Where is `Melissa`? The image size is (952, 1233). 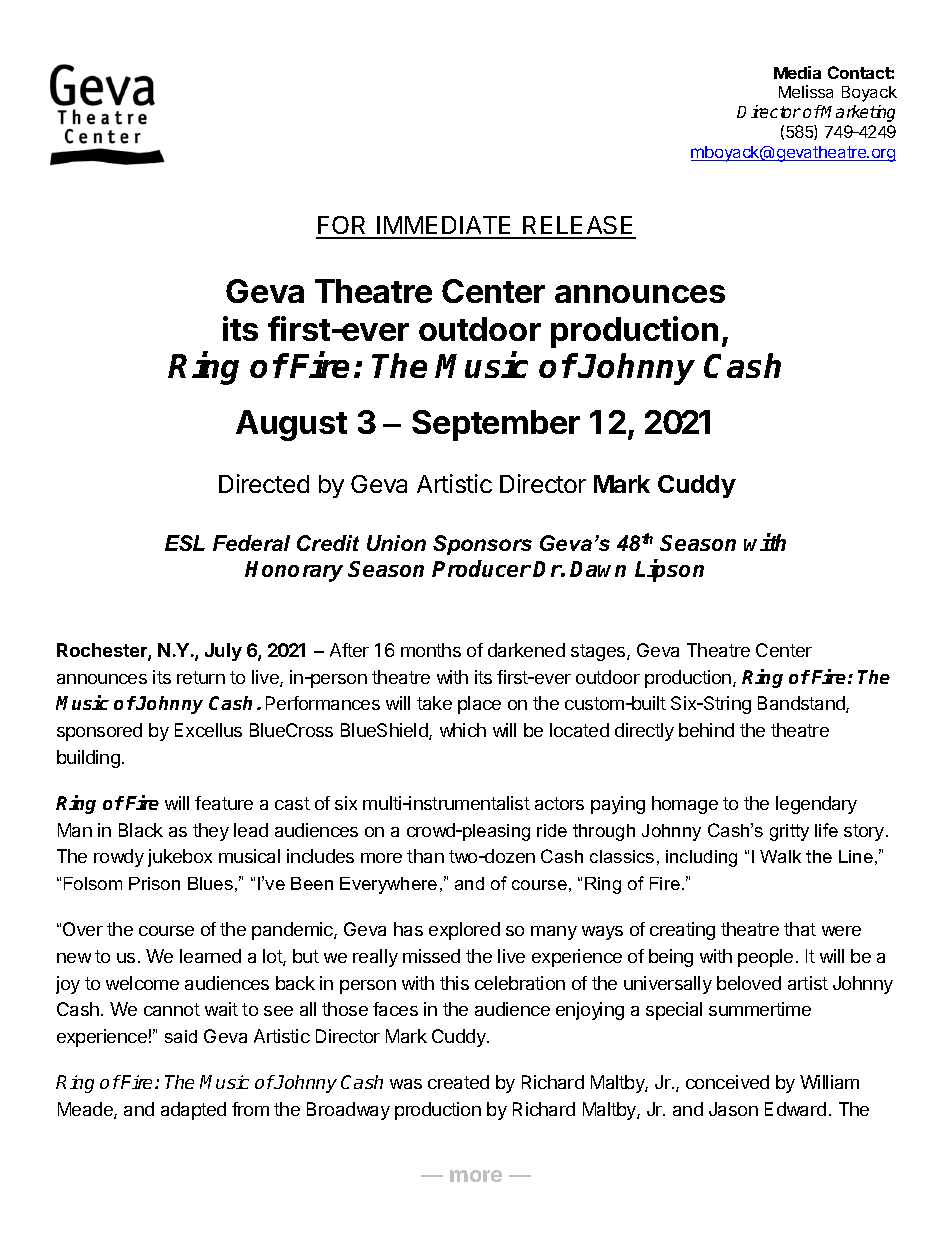 Melissa is located at coordinates (806, 91).
